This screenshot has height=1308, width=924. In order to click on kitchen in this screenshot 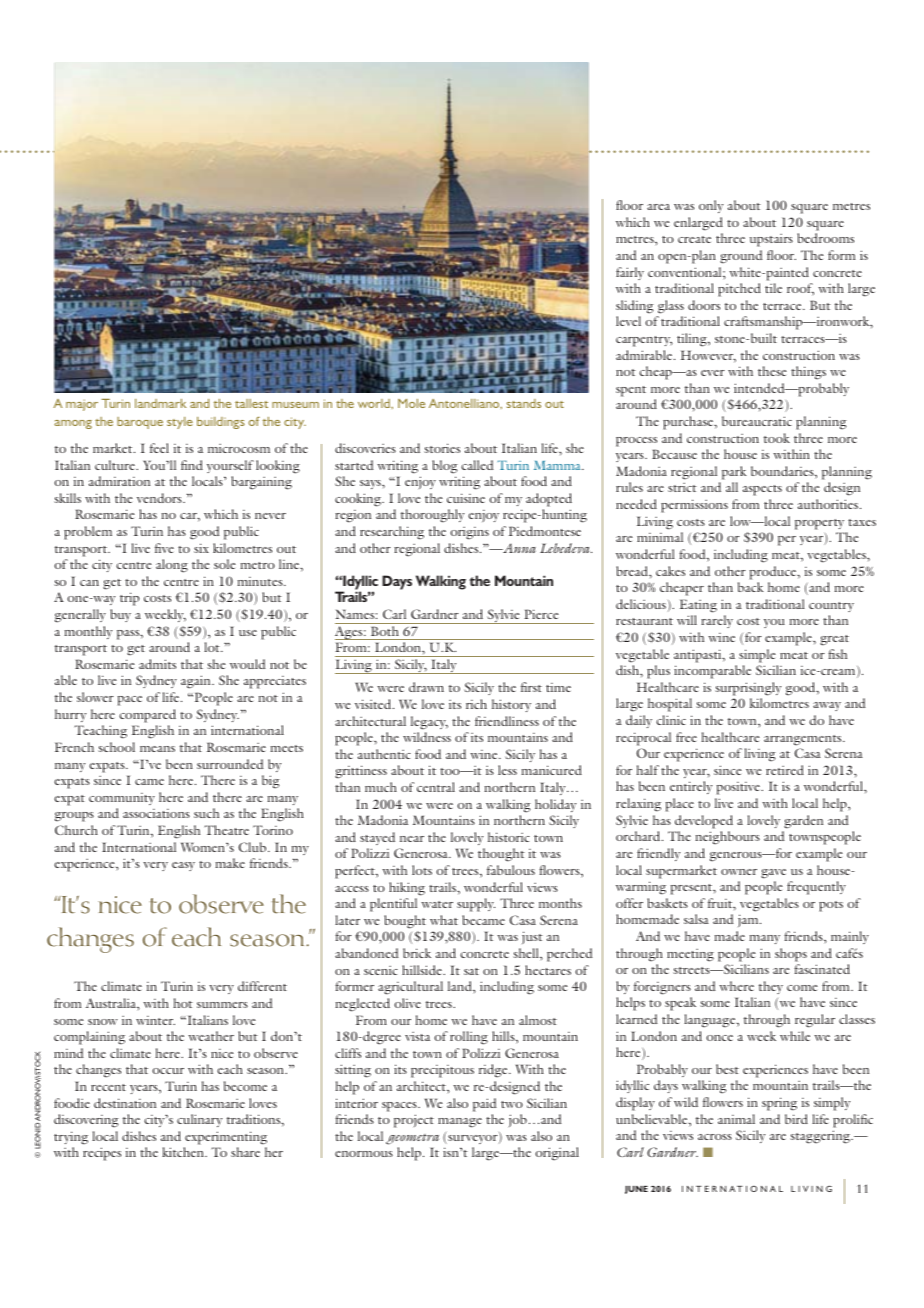, I will do `click(184, 1152)`.
